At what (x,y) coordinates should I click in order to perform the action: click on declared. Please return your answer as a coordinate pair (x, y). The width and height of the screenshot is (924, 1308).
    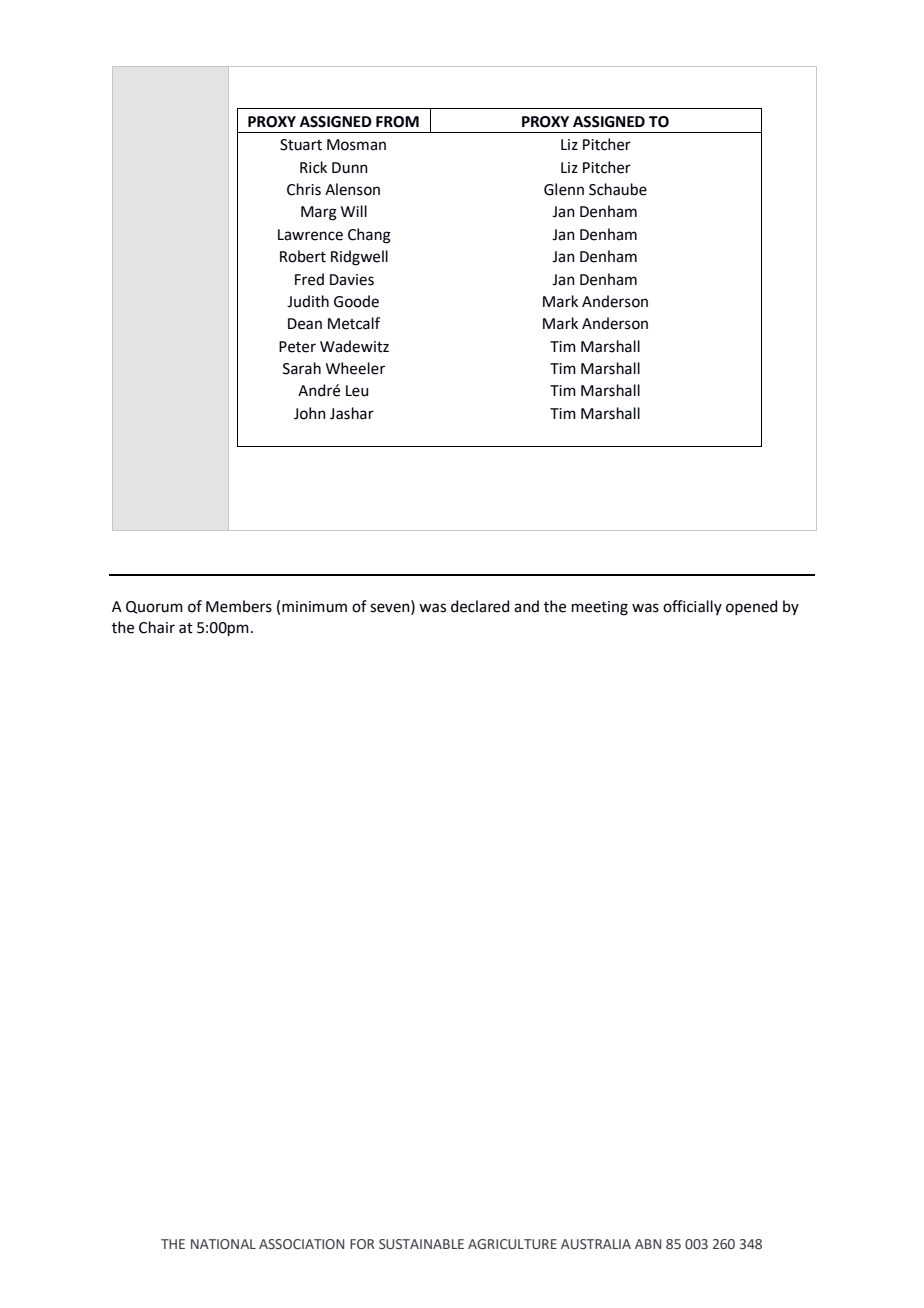
    Looking at the image, I should click on (480, 606).
